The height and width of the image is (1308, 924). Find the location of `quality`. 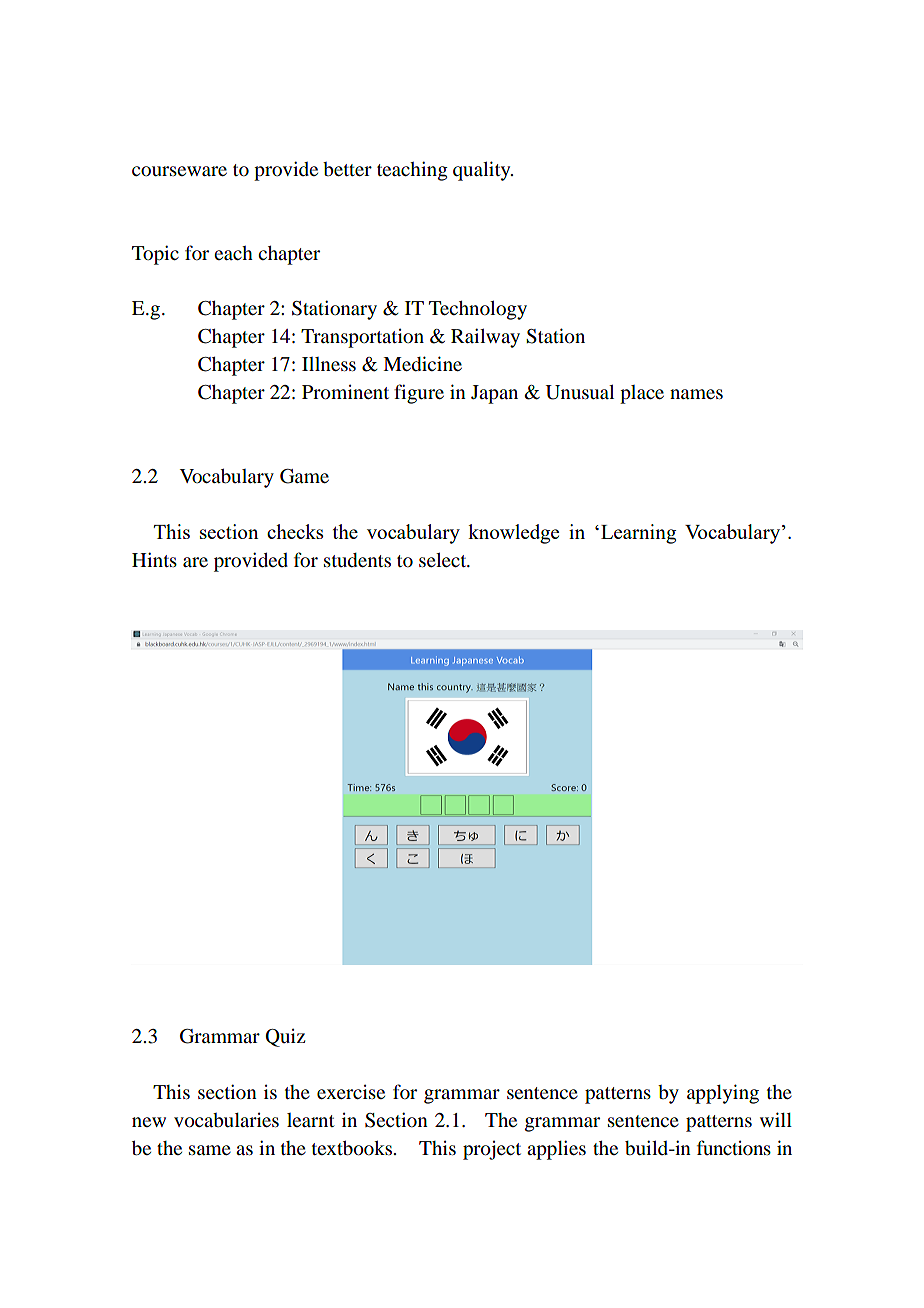

quality is located at coordinates (483, 171).
